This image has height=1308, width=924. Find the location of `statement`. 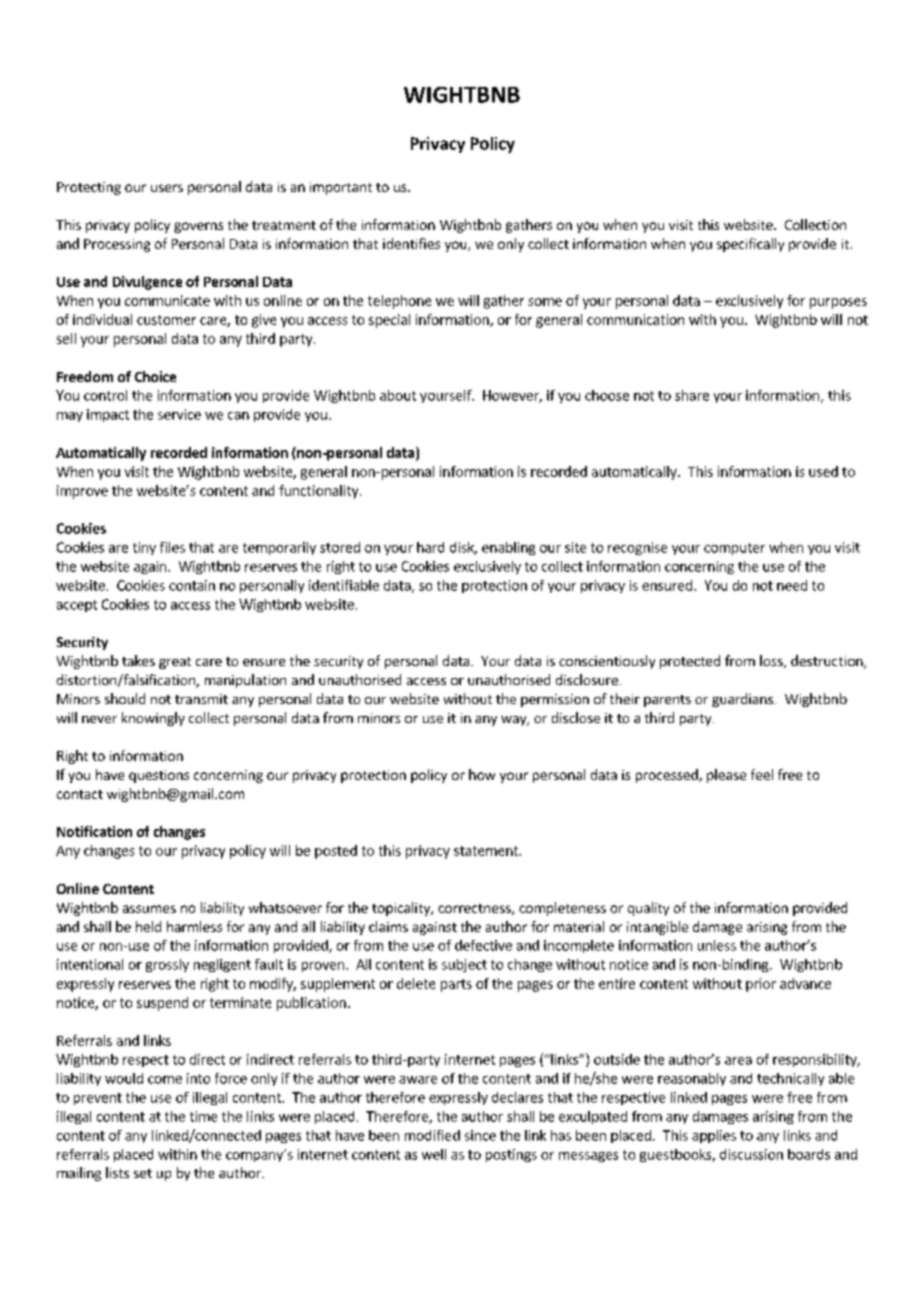

statement is located at coordinates (487, 851).
